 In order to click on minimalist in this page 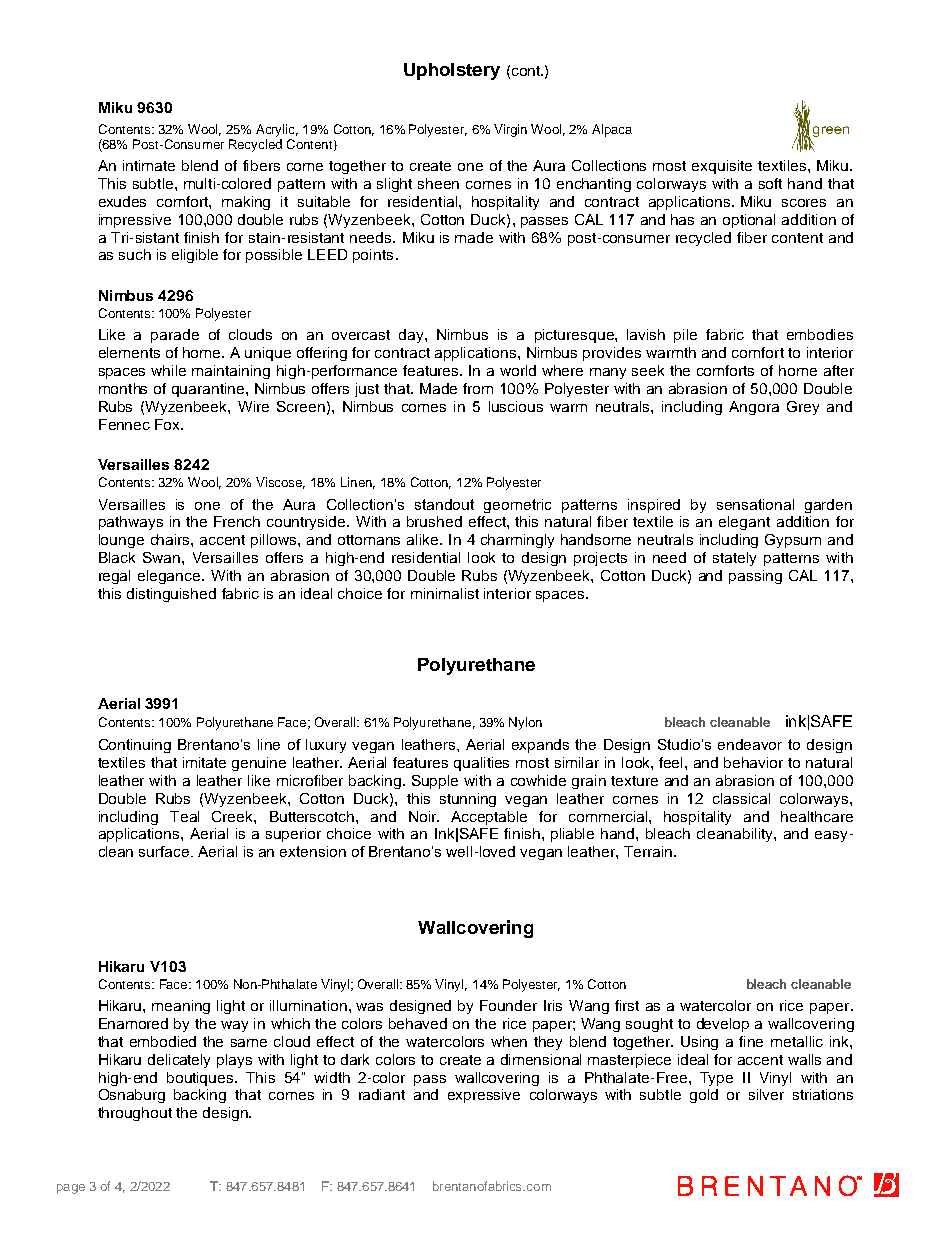, I will do `click(445, 593)`.
